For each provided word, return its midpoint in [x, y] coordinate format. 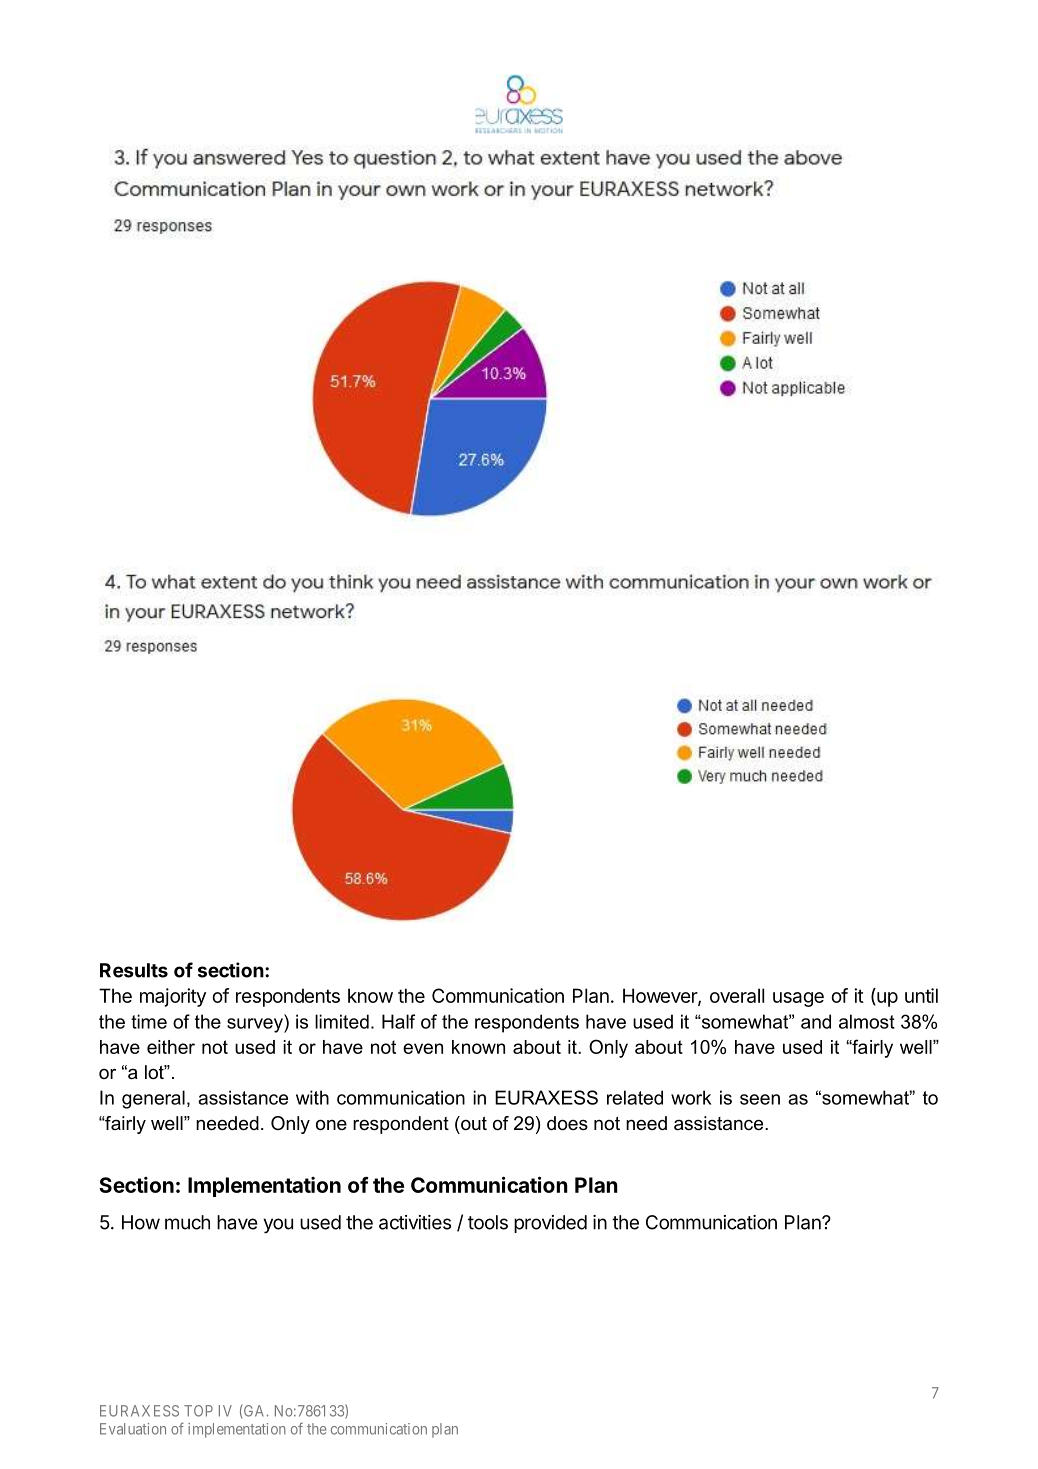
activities [415, 1222]
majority [173, 997]
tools [488, 1222]
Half [398, 1021]
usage [798, 999]
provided [550, 1224]
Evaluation [133, 1429]
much [187, 1222]
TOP [198, 1411]
